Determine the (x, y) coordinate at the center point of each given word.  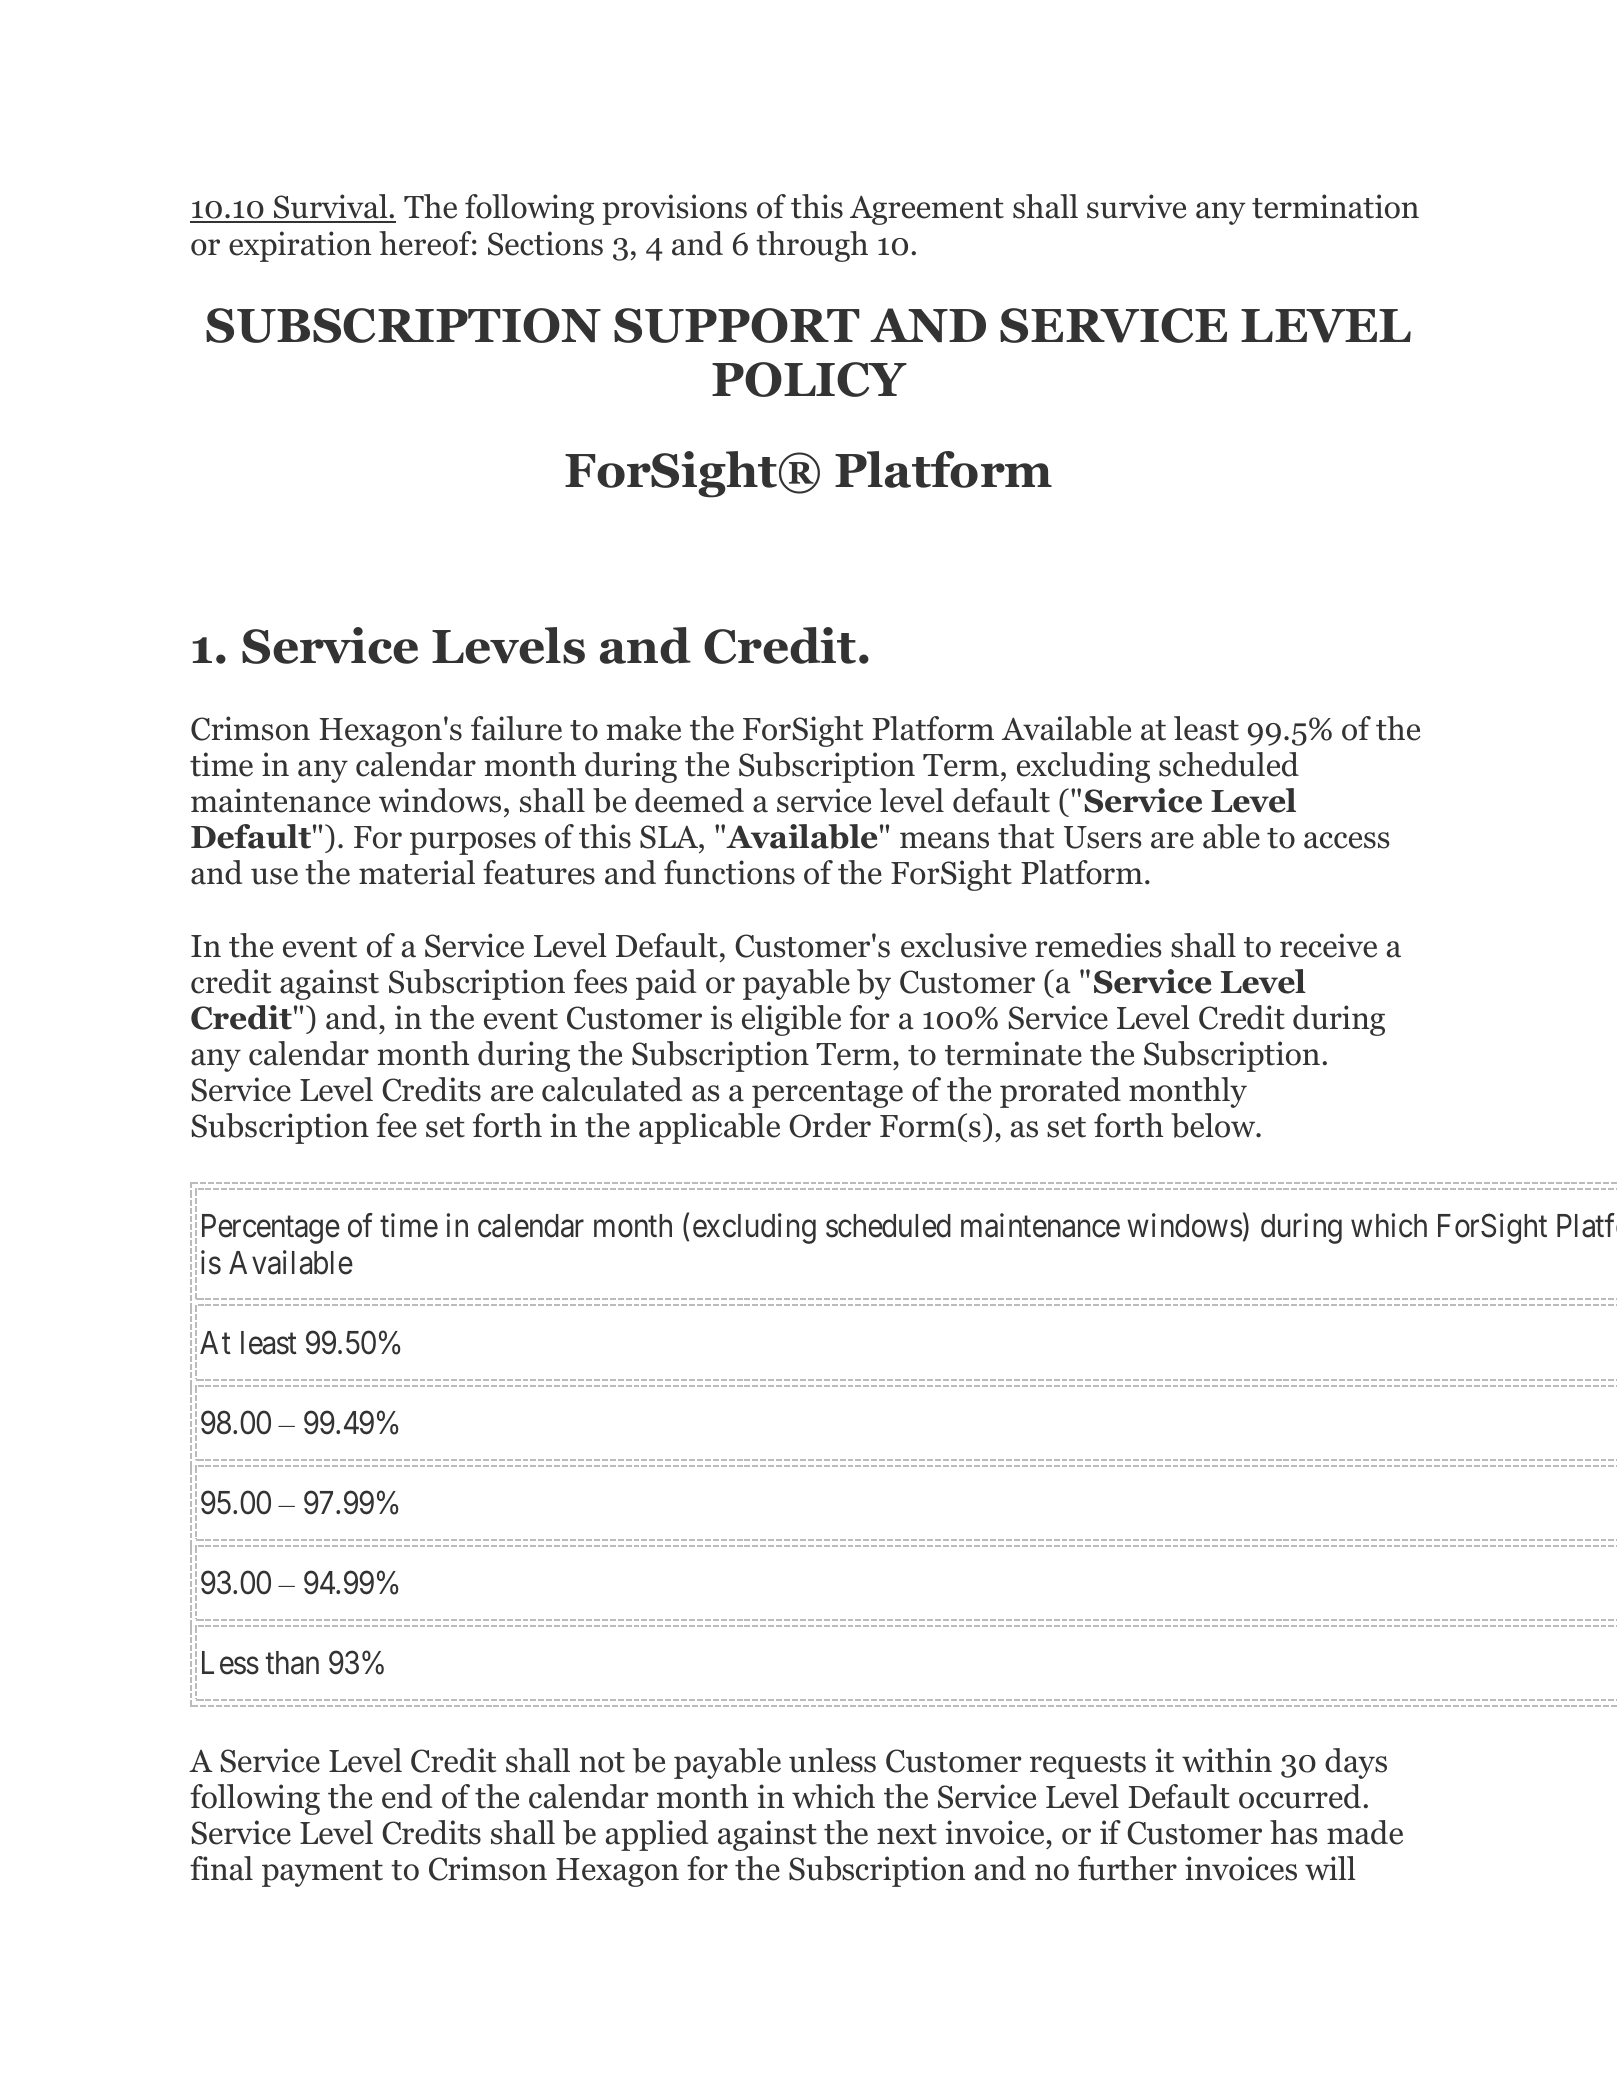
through (812, 246)
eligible (791, 1020)
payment (322, 1873)
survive (1136, 206)
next (907, 1834)
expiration (300, 246)
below (1214, 1125)
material (417, 872)
